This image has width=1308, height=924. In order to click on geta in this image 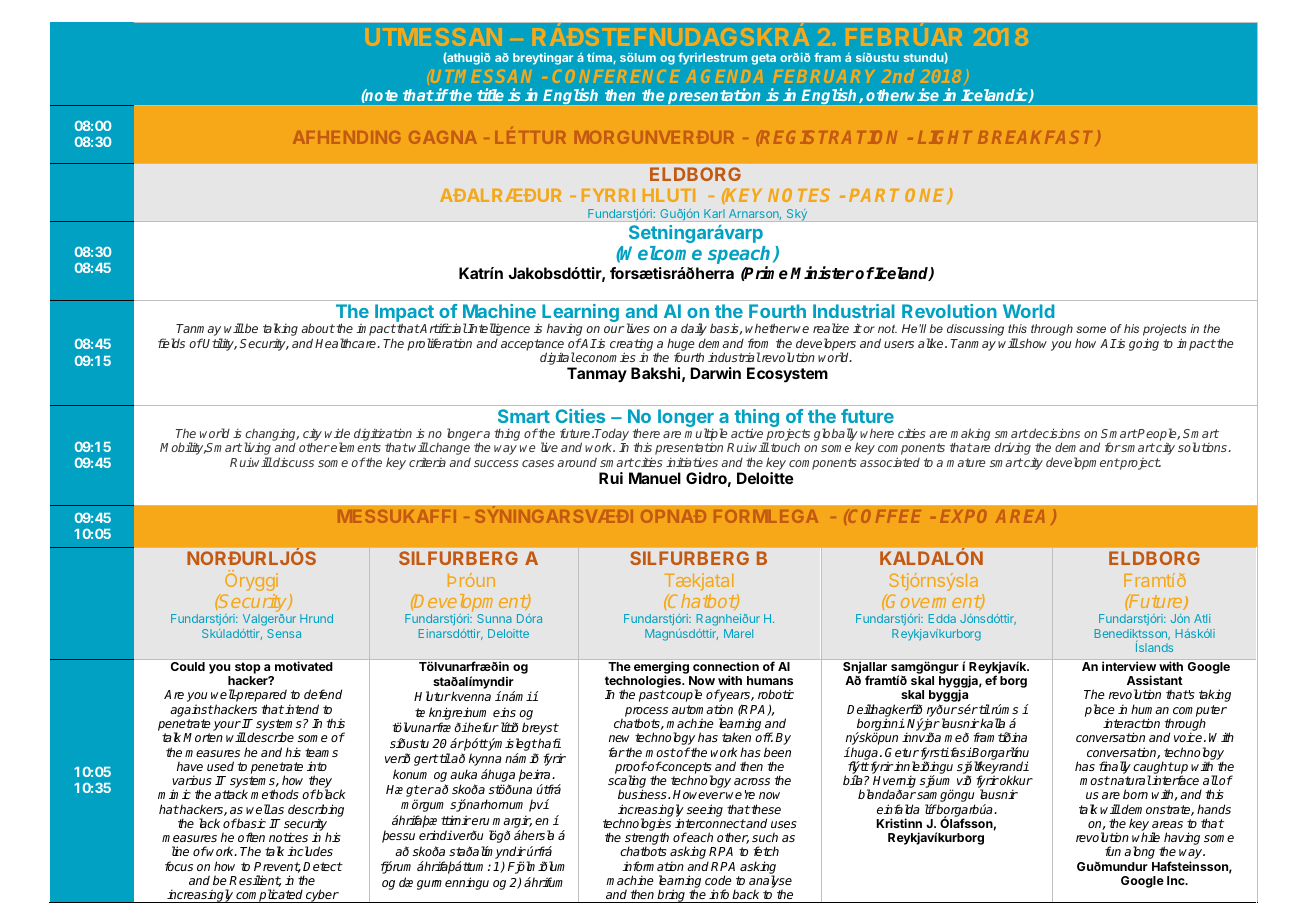, I will do `click(763, 59)`.
